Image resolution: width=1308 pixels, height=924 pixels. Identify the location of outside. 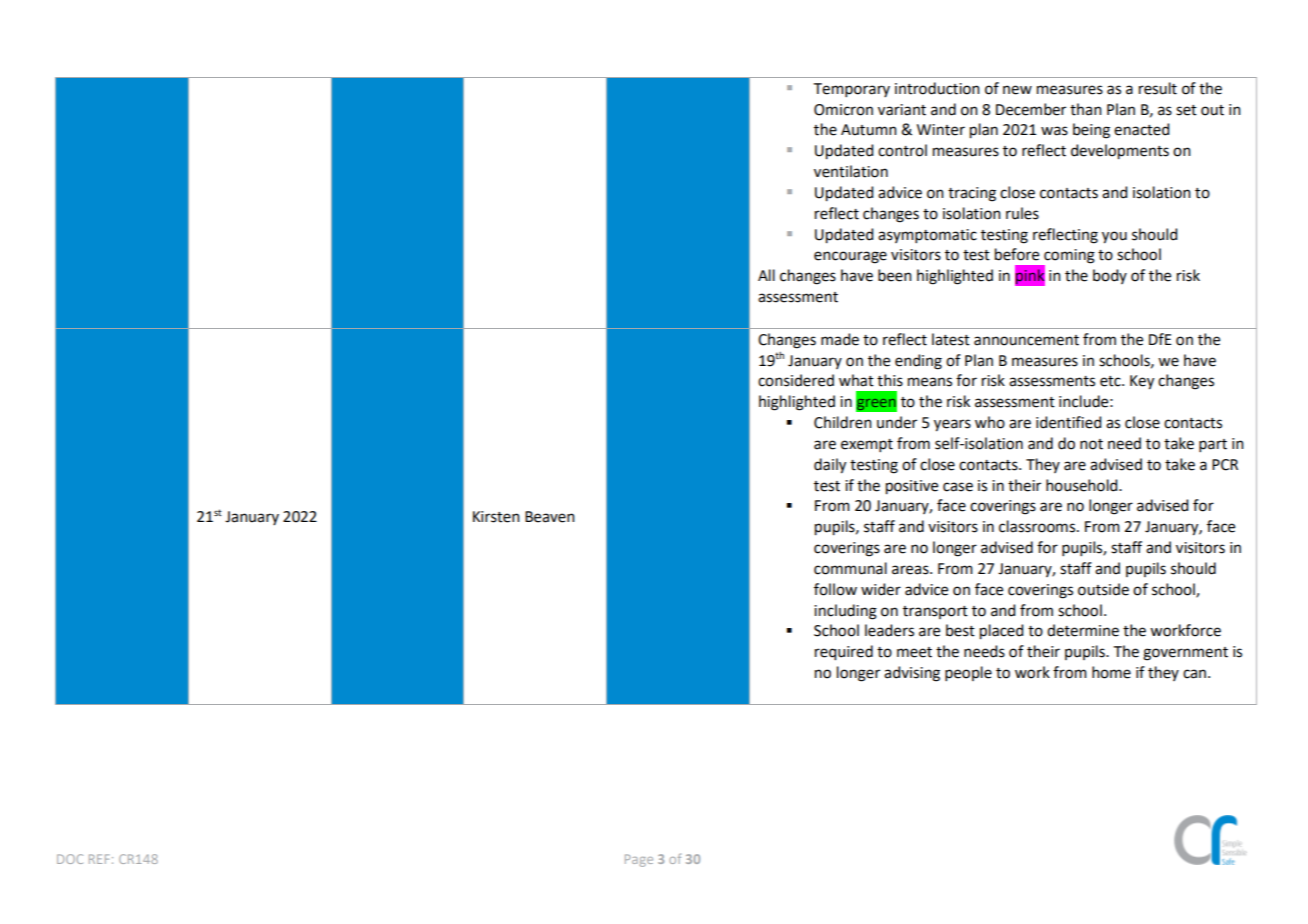
(1103, 589).
